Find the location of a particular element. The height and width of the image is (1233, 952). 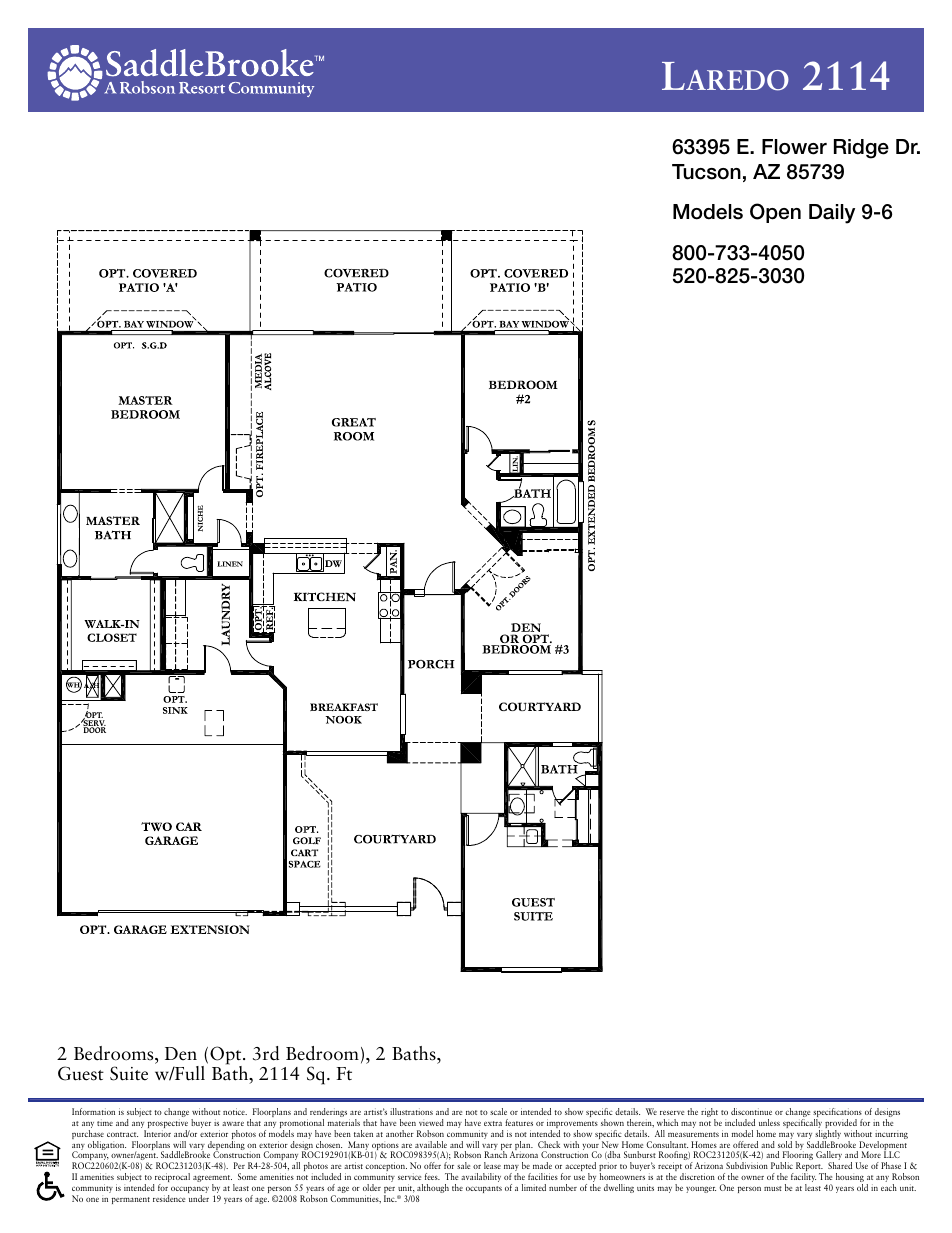

Open is located at coordinates (775, 213).
